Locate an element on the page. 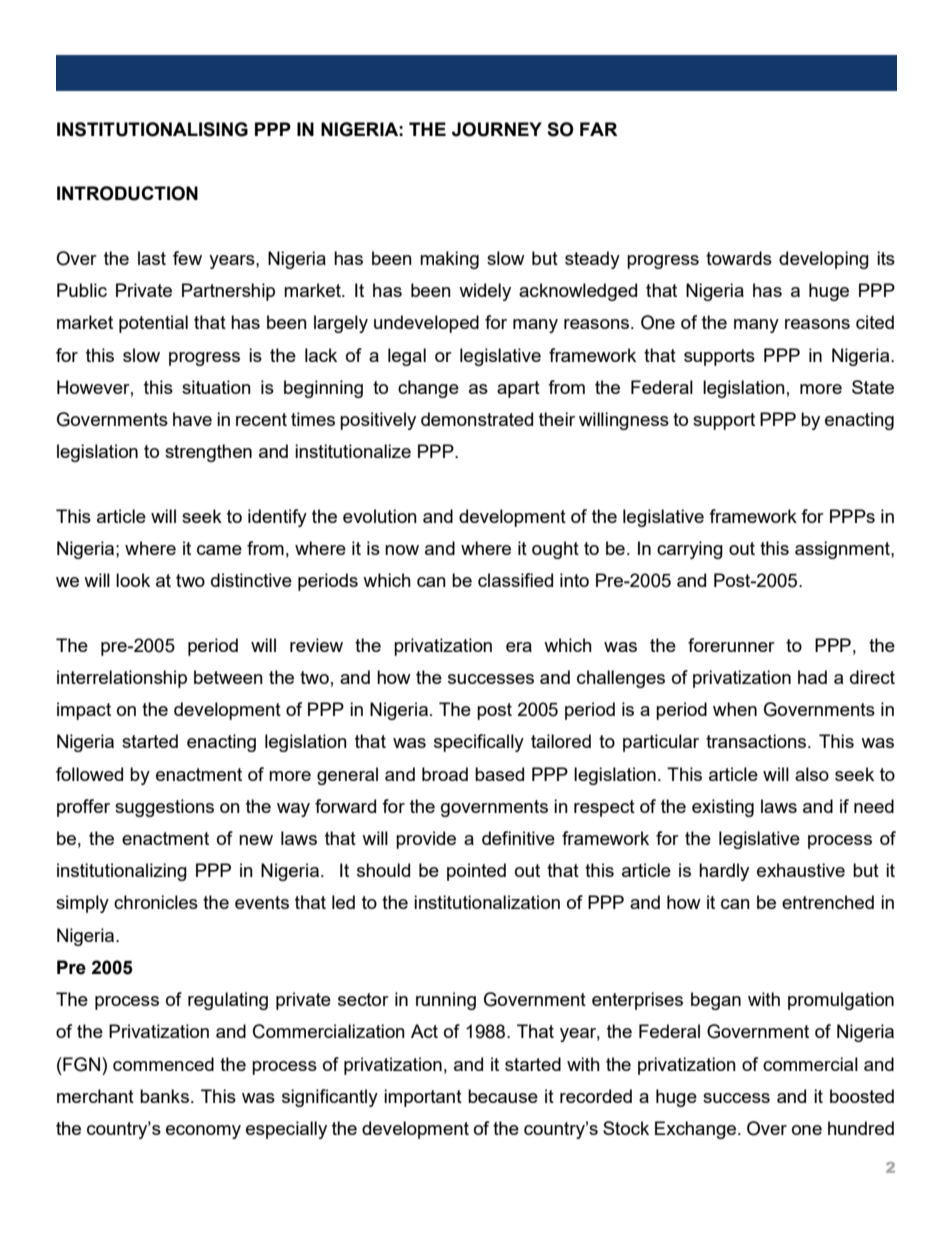  because is located at coordinates (503, 1096).
